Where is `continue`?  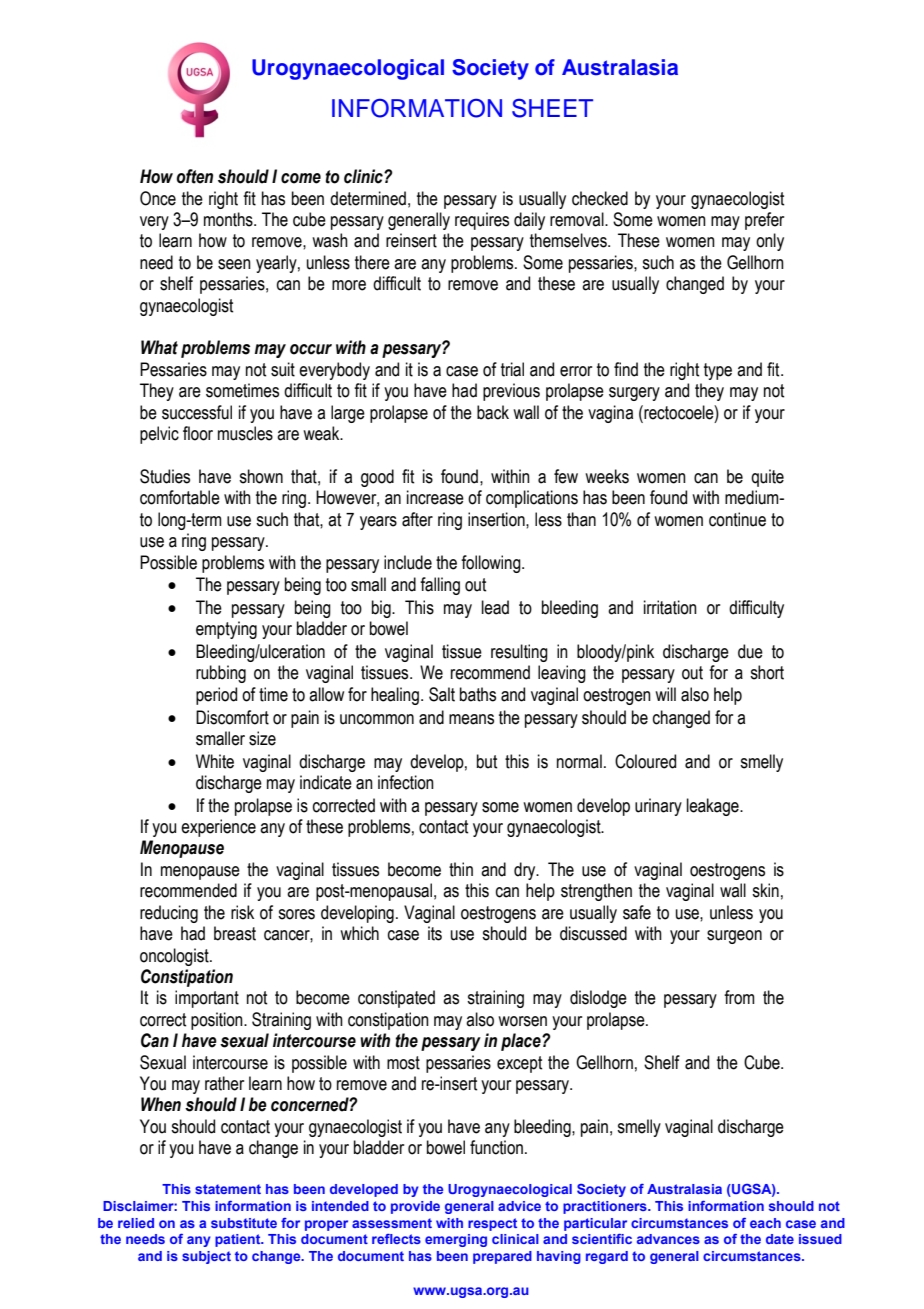 continue is located at coordinates (737, 519).
